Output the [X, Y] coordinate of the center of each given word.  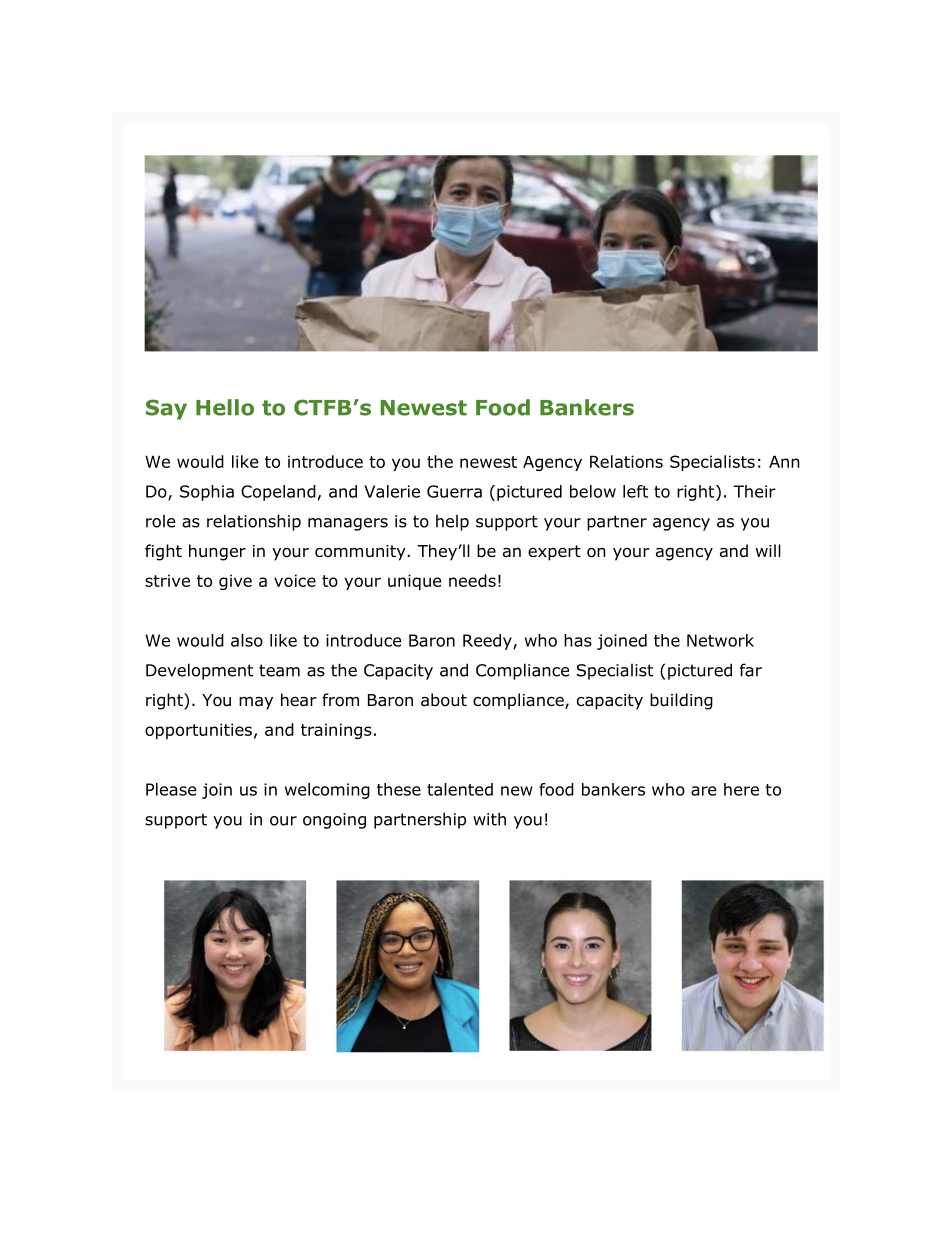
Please [171, 789]
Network [720, 640]
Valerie [392, 491]
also [247, 640]
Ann [784, 461]
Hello [225, 407]
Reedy [488, 642]
